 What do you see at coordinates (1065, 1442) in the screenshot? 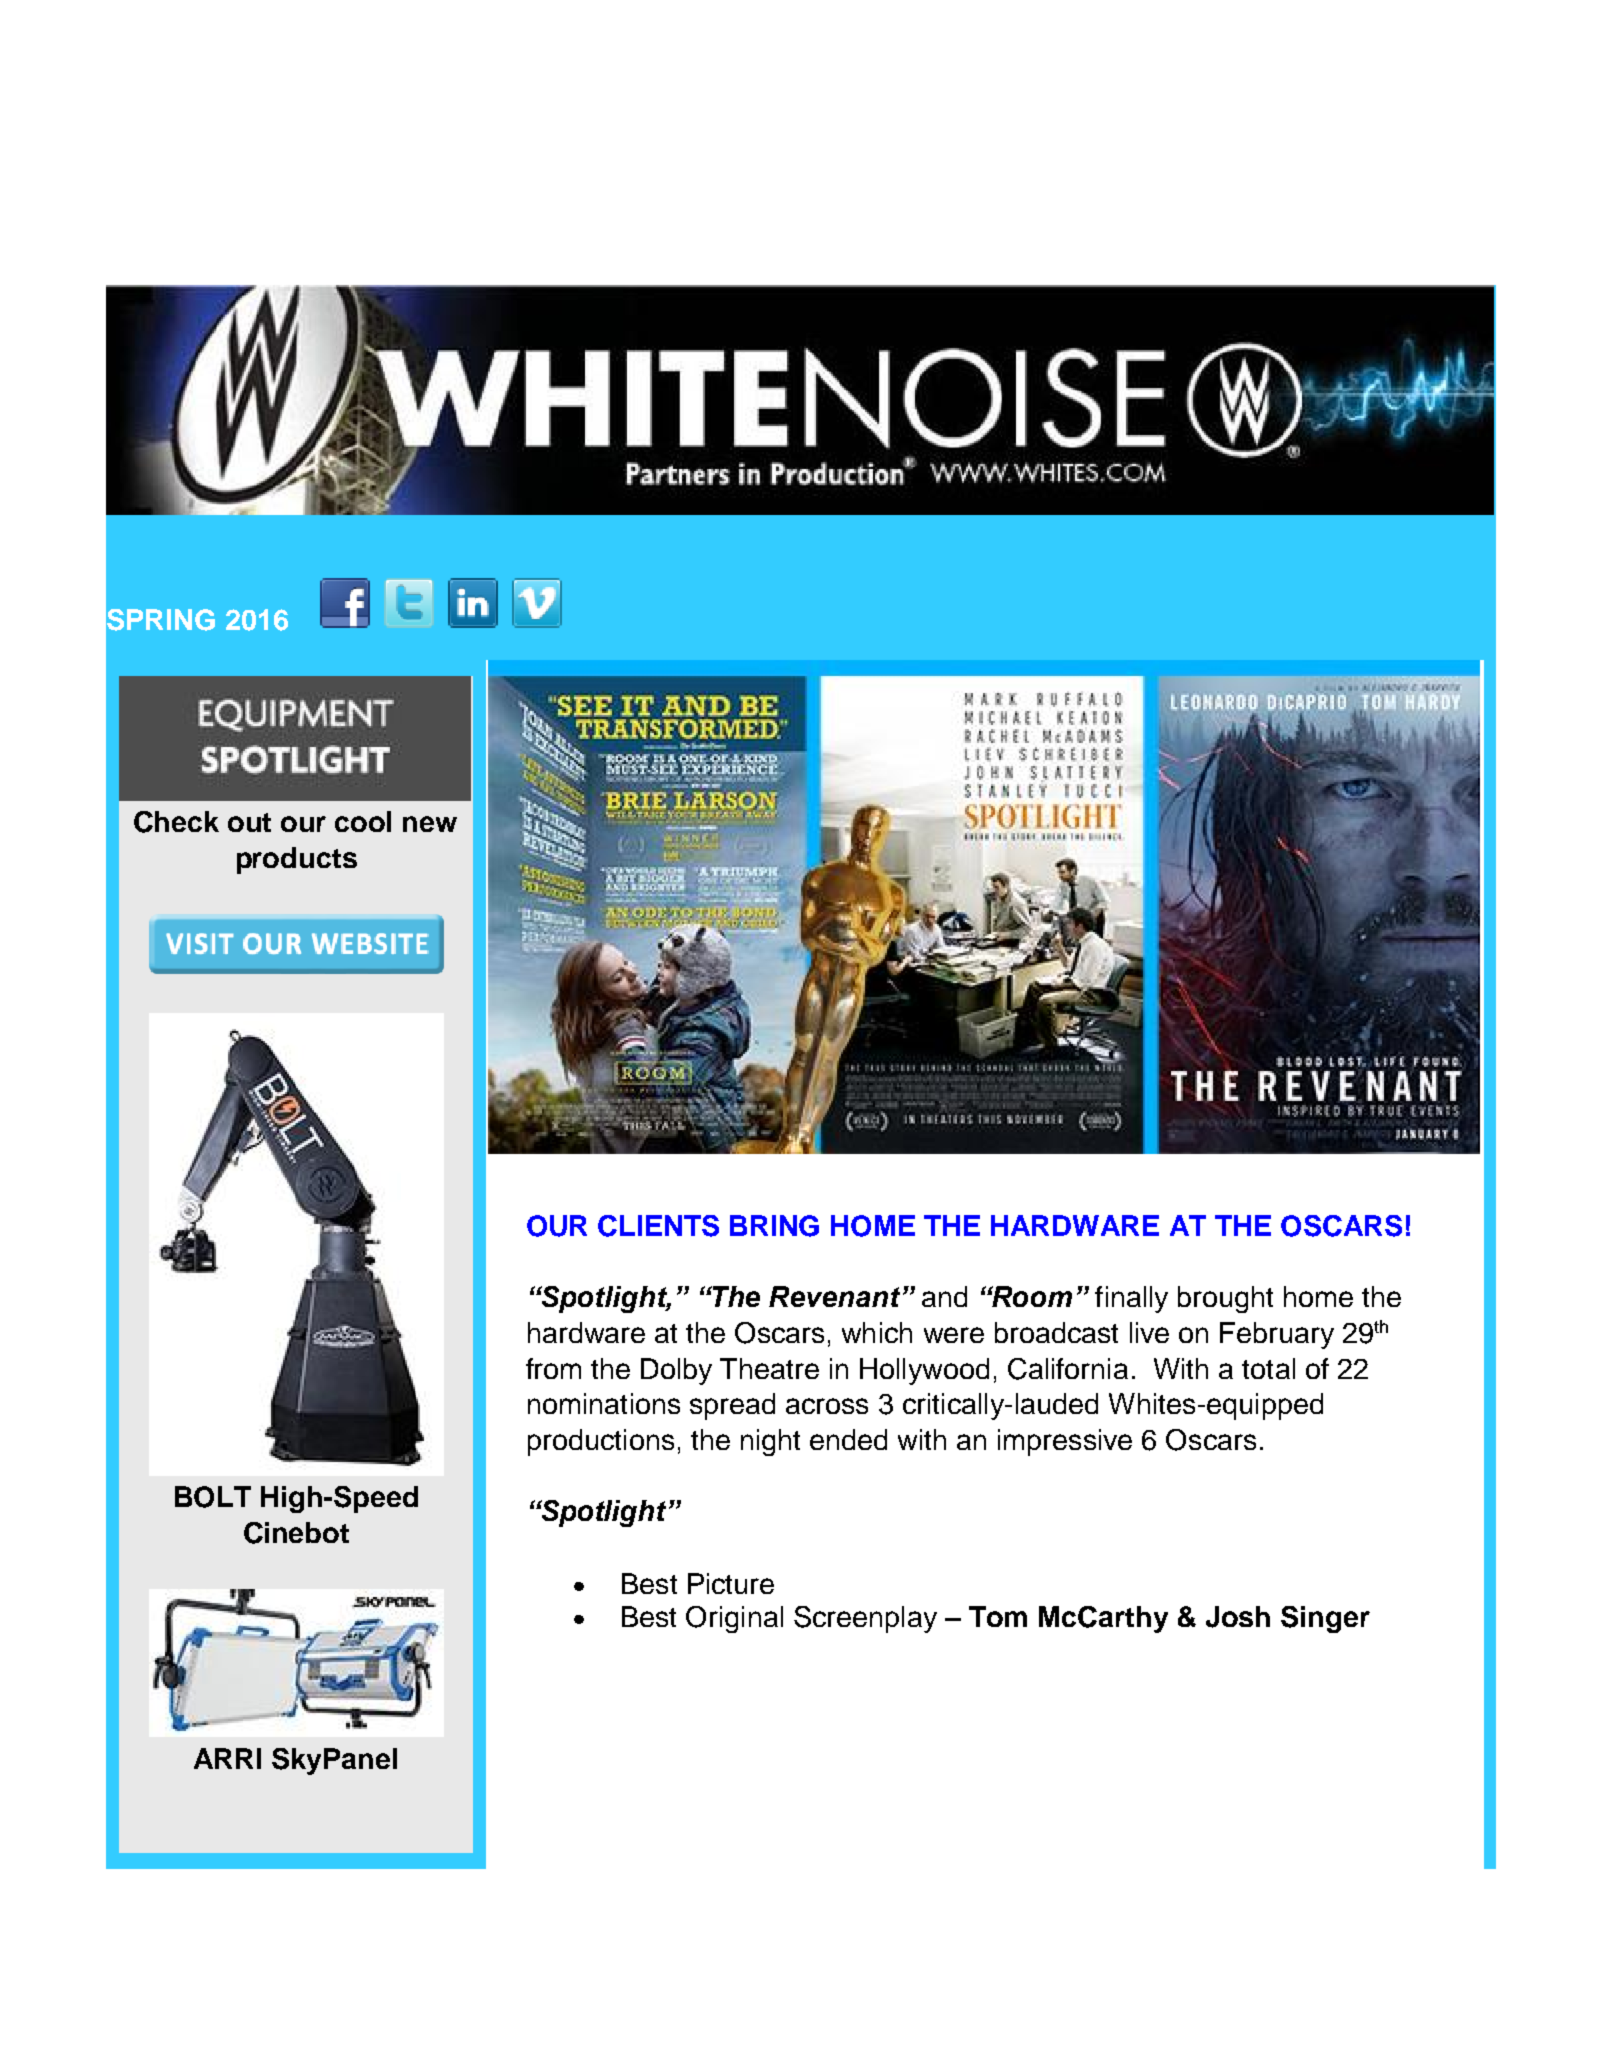
I see `impressive` at bounding box center [1065, 1442].
